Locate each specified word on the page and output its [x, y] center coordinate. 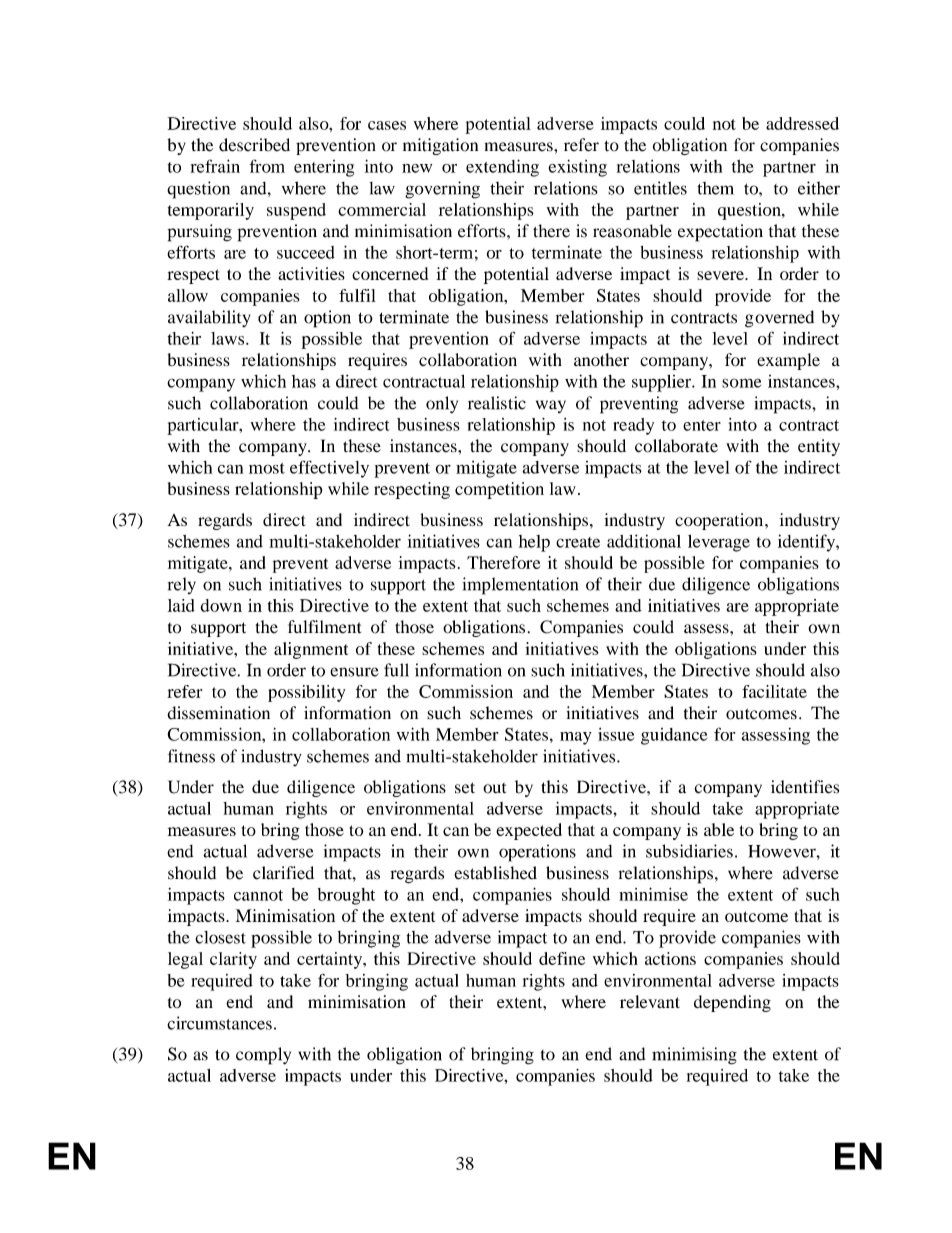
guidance [674, 736]
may [576, 738]
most [267, 468]
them [715, 188]
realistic [497, 403]
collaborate [676, 446]
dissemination [218, 713]
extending [502, 168]
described [254, 145]
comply [263, 1056]
